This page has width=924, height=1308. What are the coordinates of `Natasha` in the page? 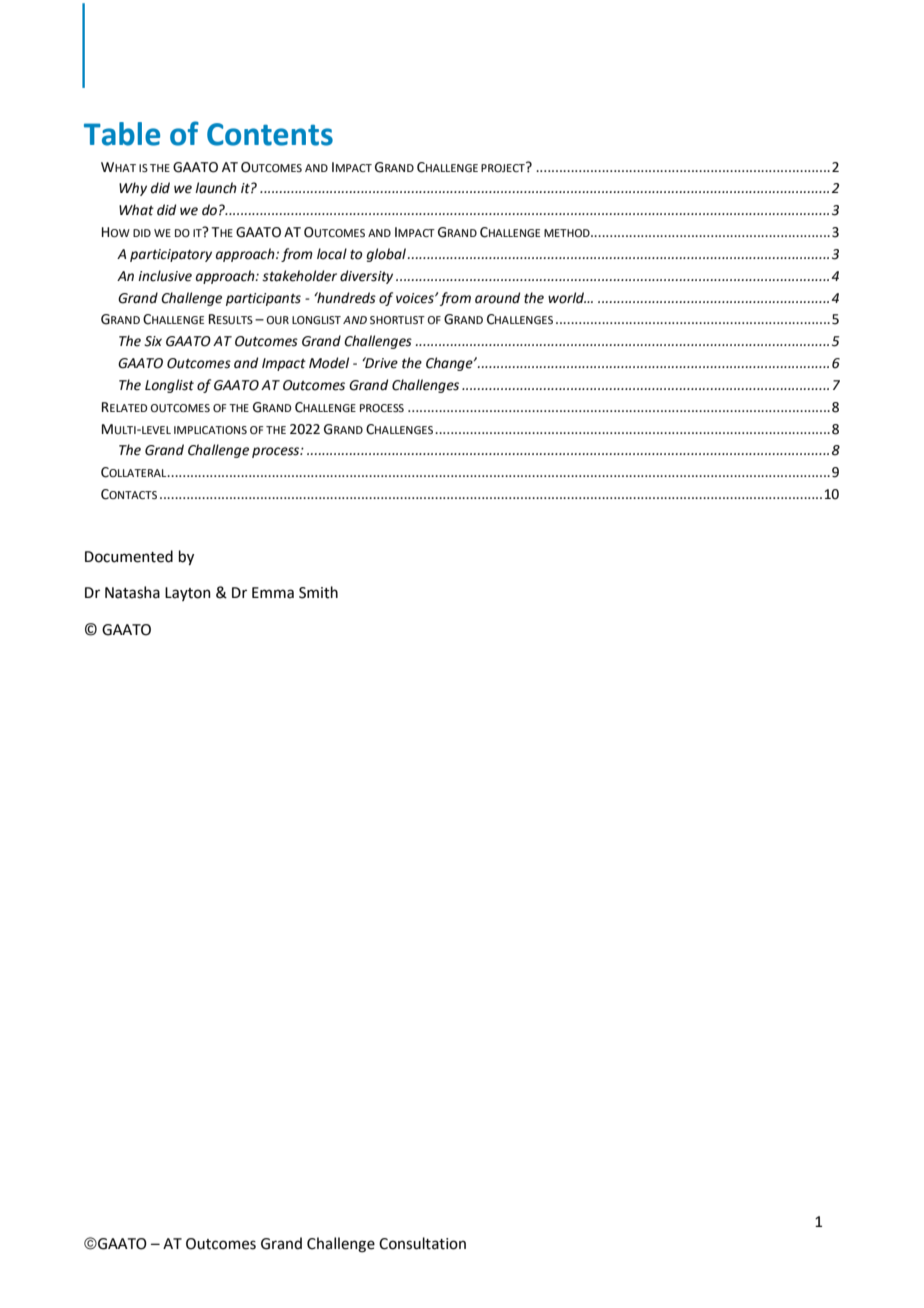 It's located at (132, 592).
